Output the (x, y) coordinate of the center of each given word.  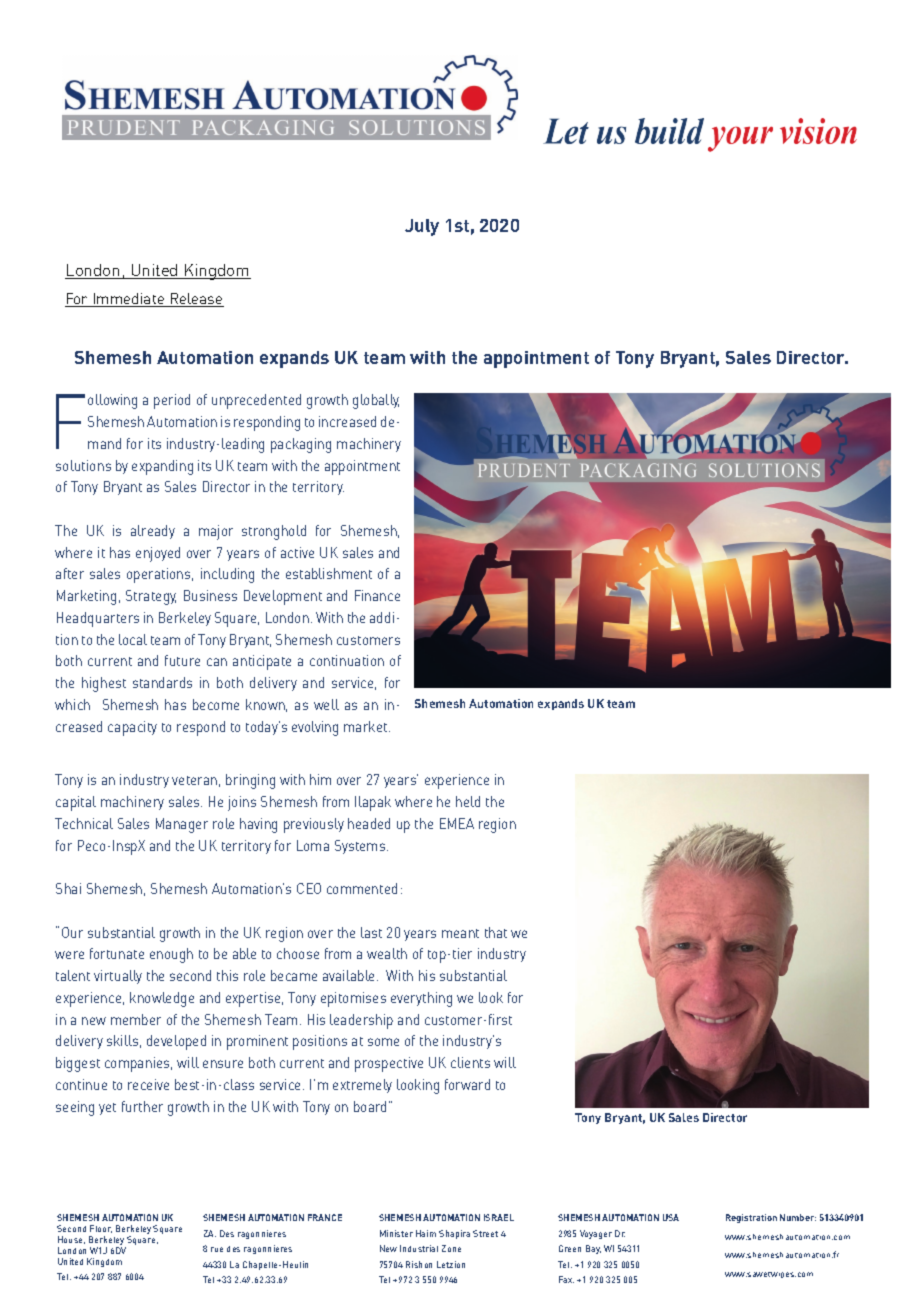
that (496, 932)
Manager (182, 825)
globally (376, 401)
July (422, 227)
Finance (377, 595)
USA (671, 1217)
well (326, 704)
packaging (301, 445)
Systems (361, 847)
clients (470, 1062)
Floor (101, 1229)
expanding (162, 467)
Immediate (129, 300)
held (468, 801)
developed (176, 1042)
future (182, 660)
